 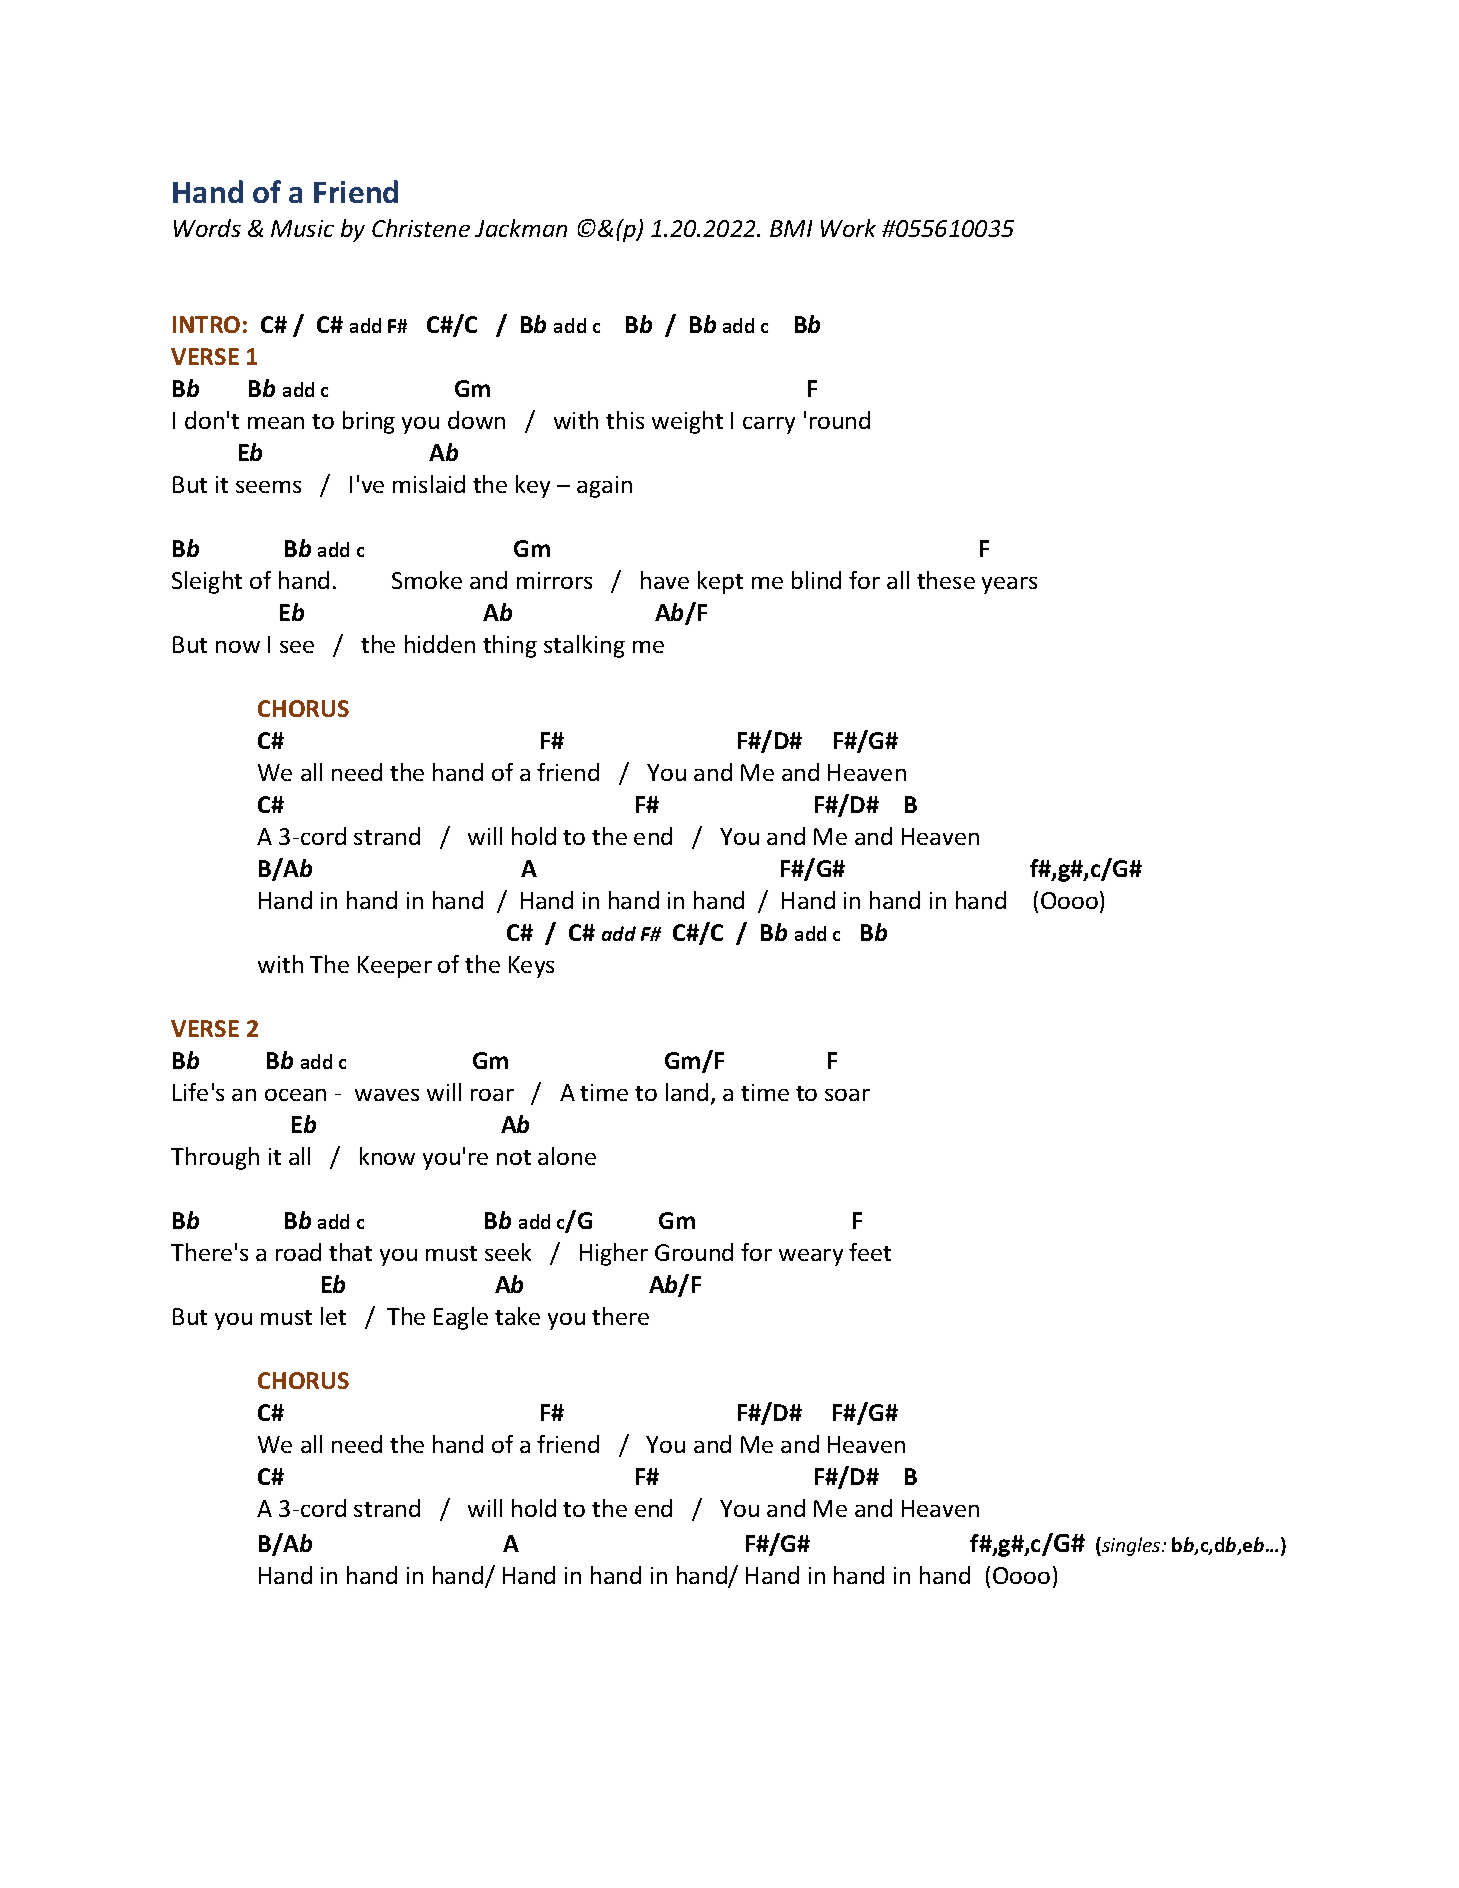 I want to click on take, so click(x=517, y=1316).
